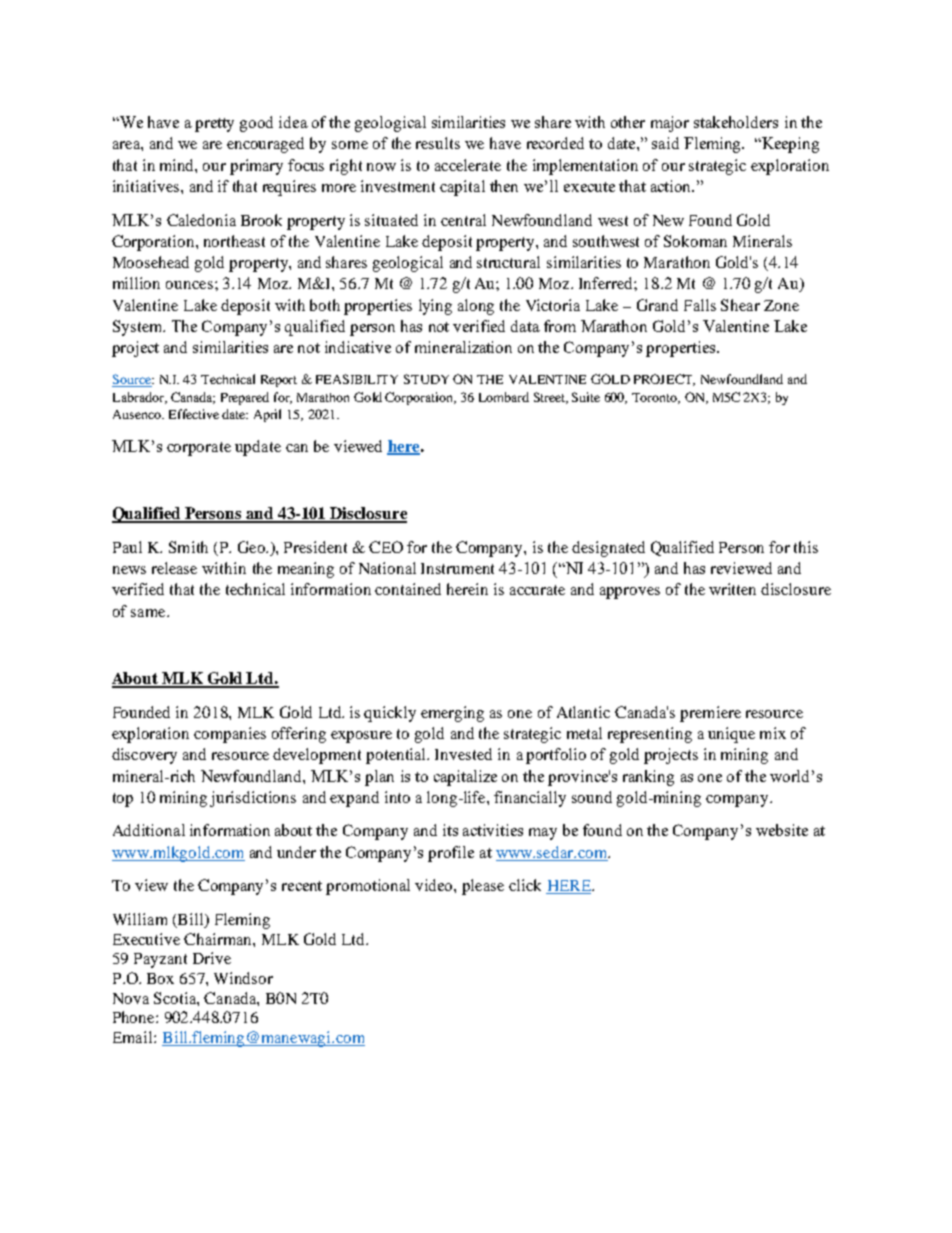 Image resolution: width=952 pixels, height=1233 pixels. I want to click on corporate, so click(199, 449).
